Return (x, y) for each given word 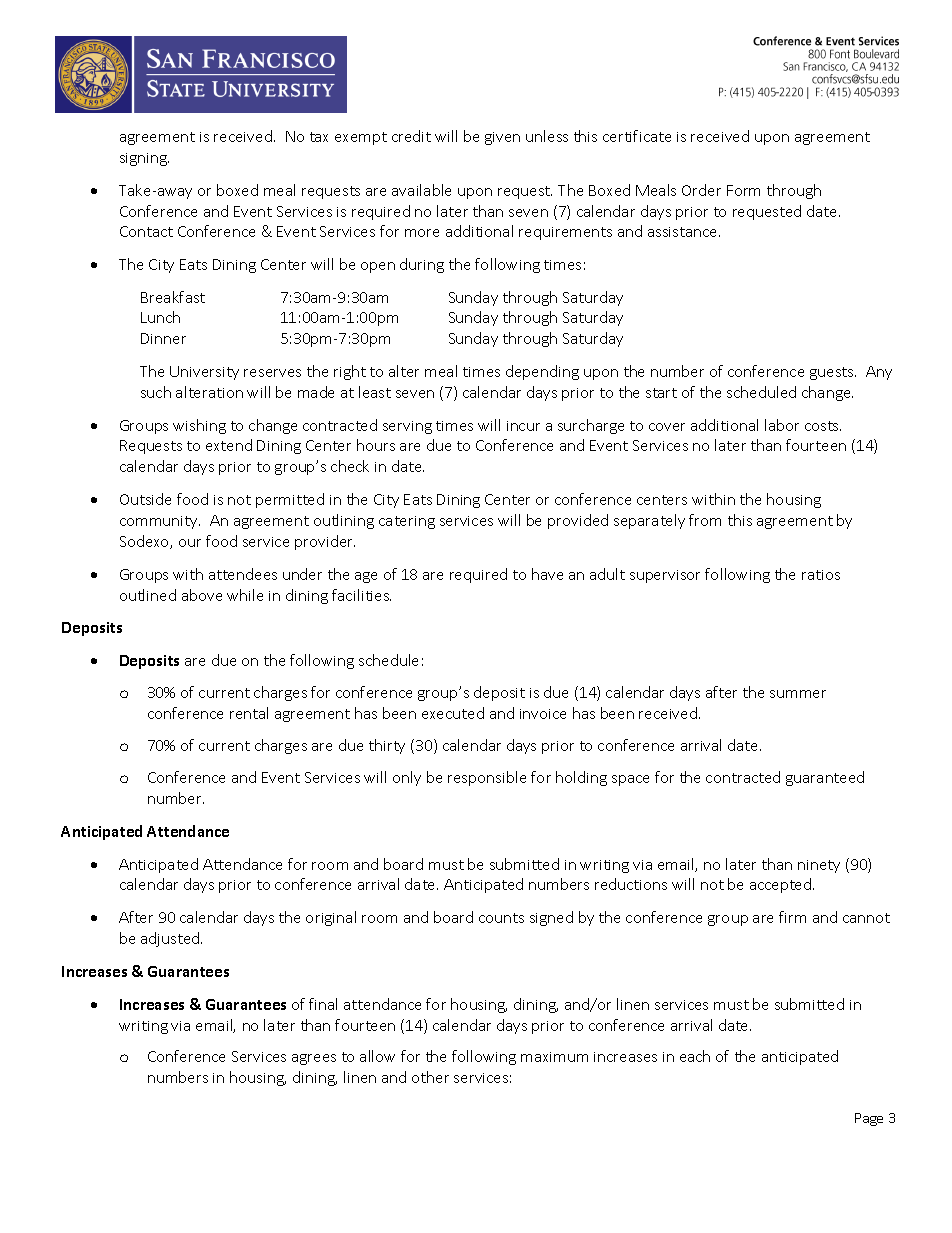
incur (523, 426)
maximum (554, 1057)
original (331, 918)
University (204, 373)
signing (144, 159)
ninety (819, 866)
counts (501, 918)
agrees (314, 1059)
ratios (821, 575)
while (245, 595)
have (547, 574)
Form (743, 190)
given (502, 138)
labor (782, 425)
